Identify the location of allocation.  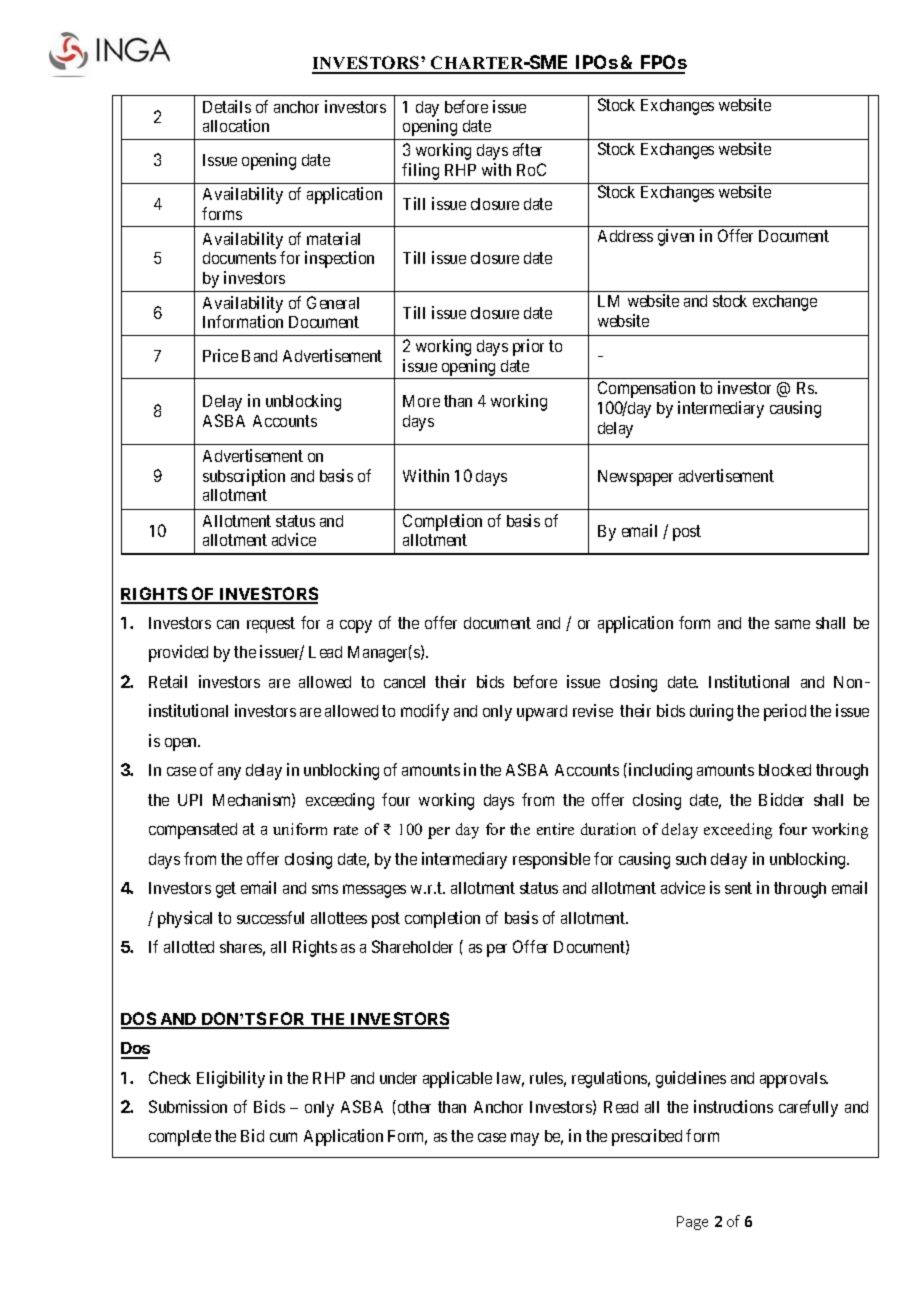
(236, 125).
